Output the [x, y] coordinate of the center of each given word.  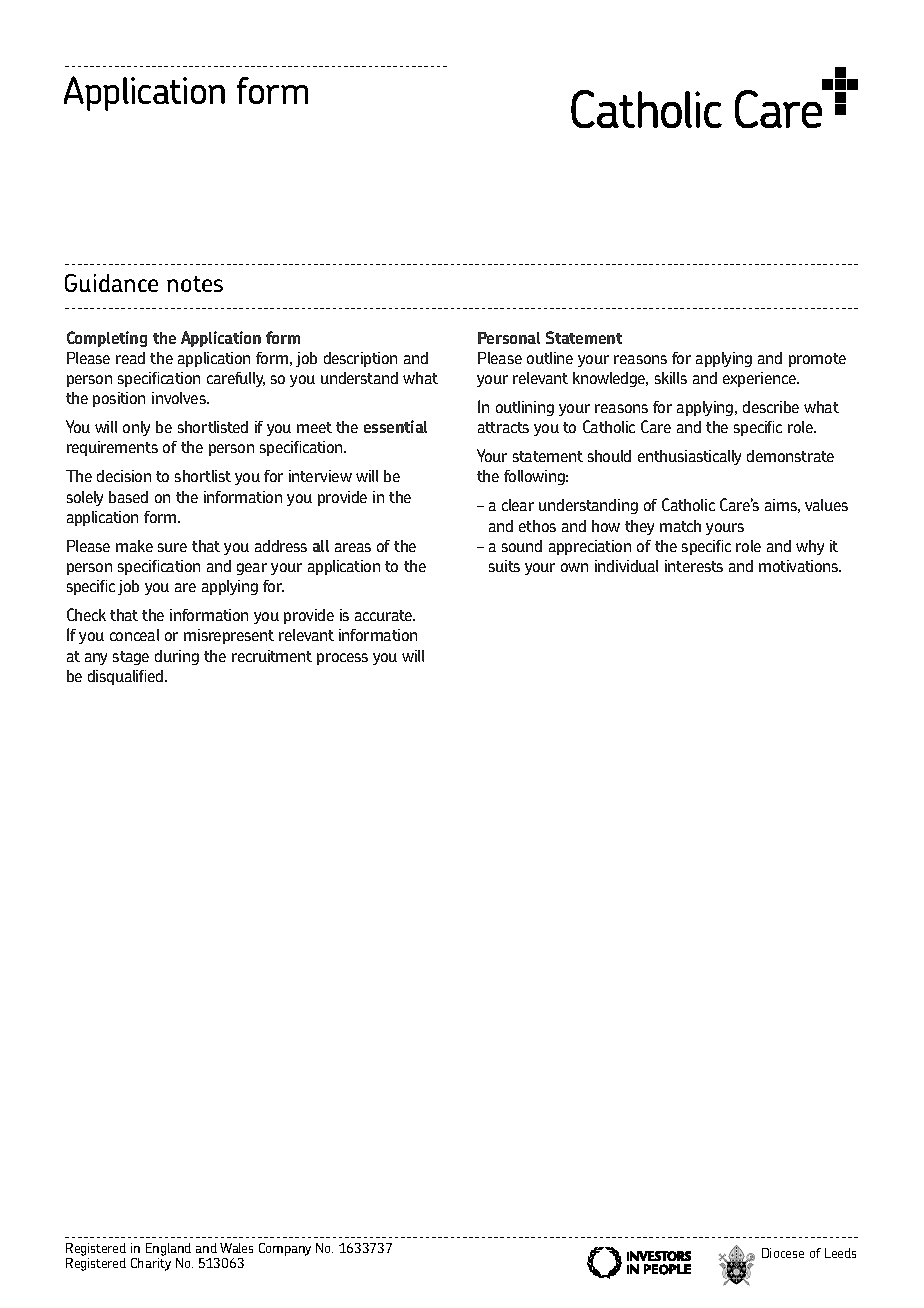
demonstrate [790, 456]
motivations [800, 566]
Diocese [783, 1253]
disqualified [127, 677]
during [177, 657]
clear [518, 505]
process [342, 659]
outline [550, 358]
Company [285, 1249]
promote [817, 360]
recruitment [272, 656]
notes [195, 284]
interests [694, 566]
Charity [151, 1264]
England [168, 1249]
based [128, 497]
